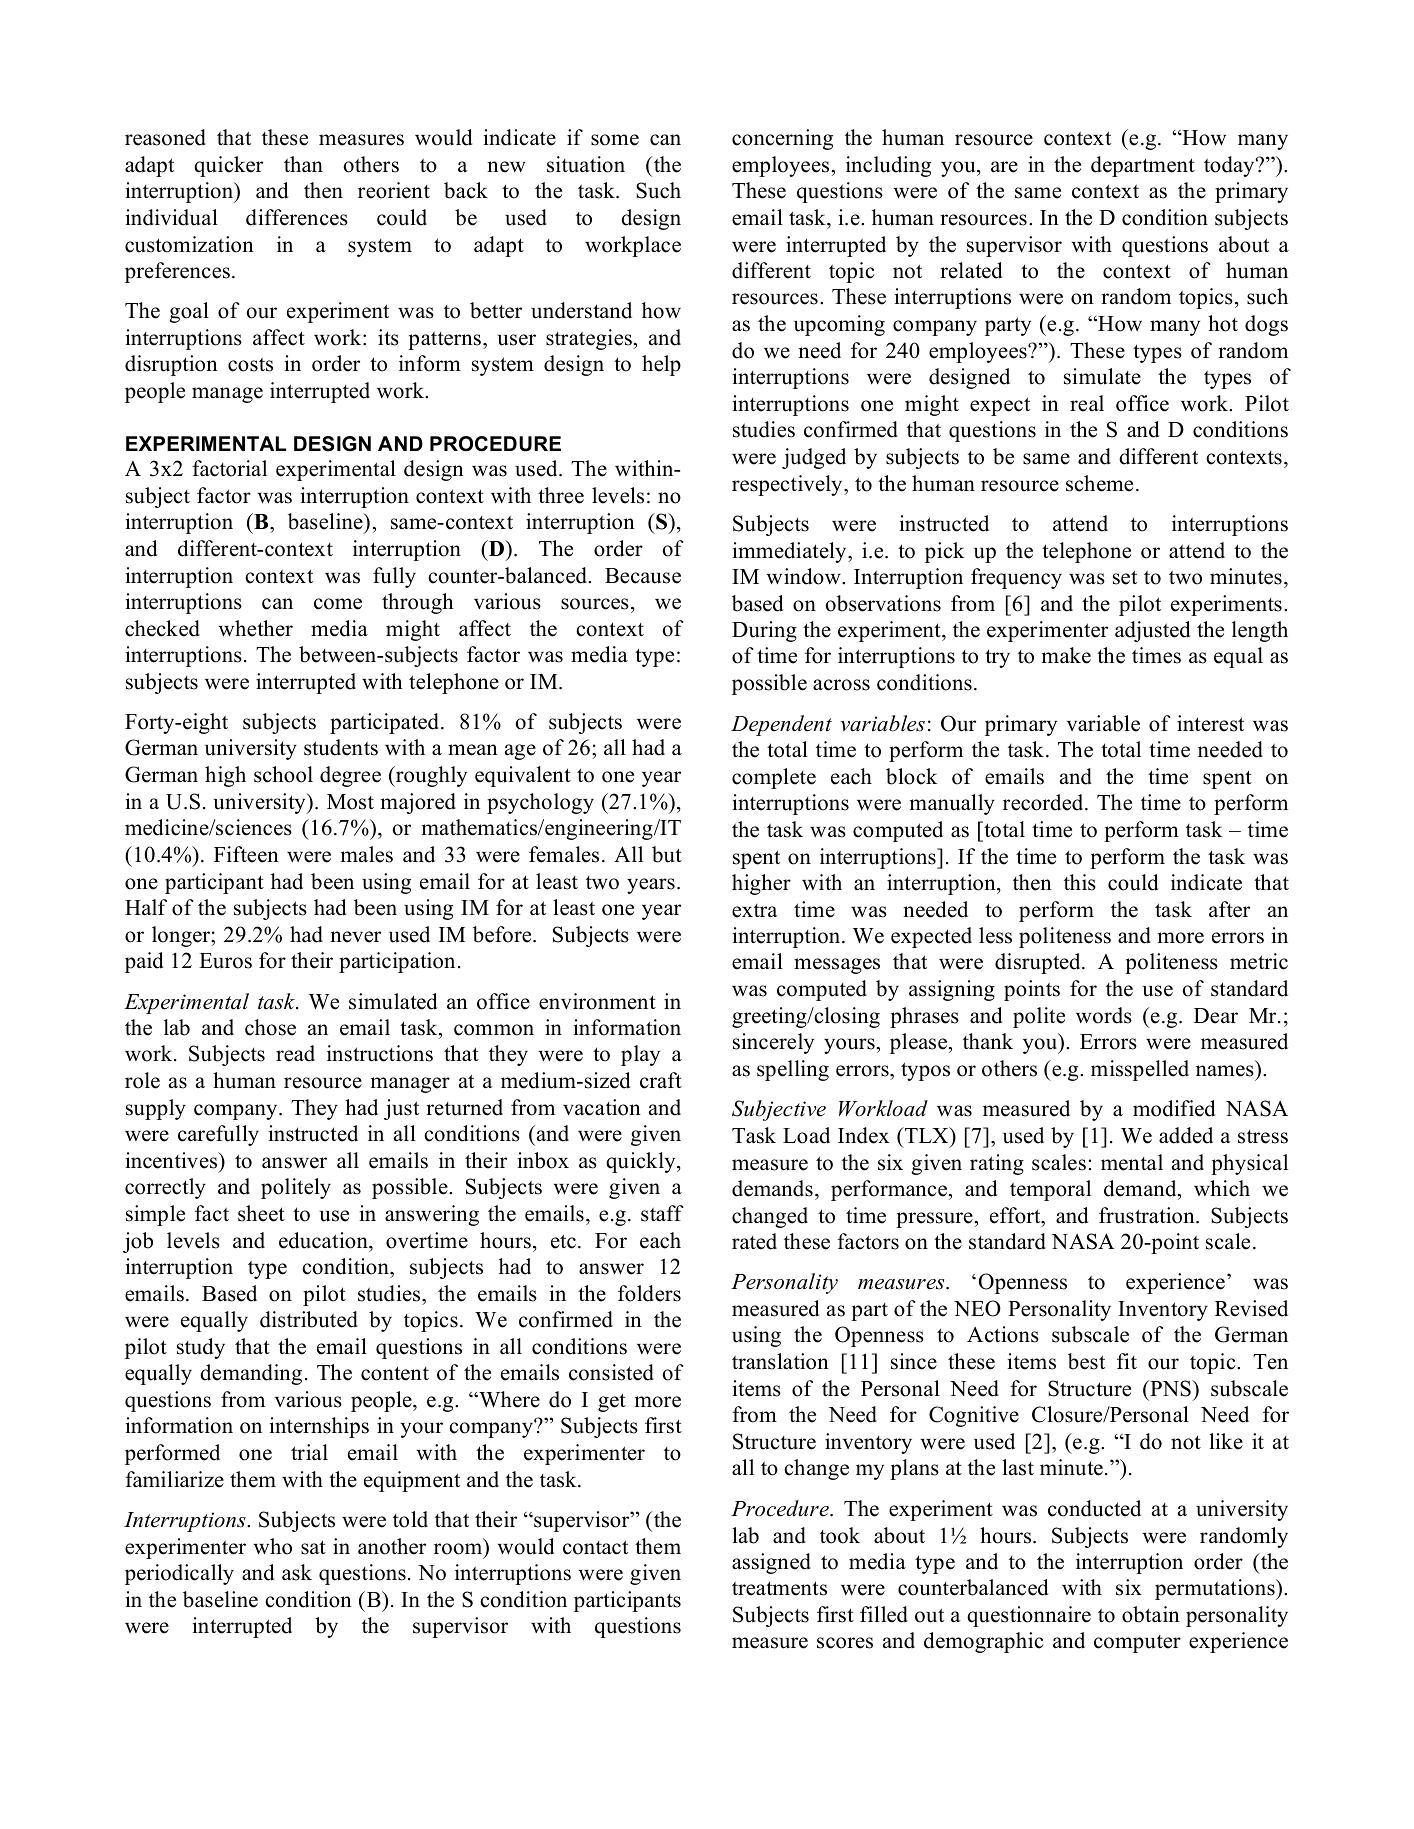  Describe the element at coordinates (1125, 577) in the screenshot. I see `set` at that location.
